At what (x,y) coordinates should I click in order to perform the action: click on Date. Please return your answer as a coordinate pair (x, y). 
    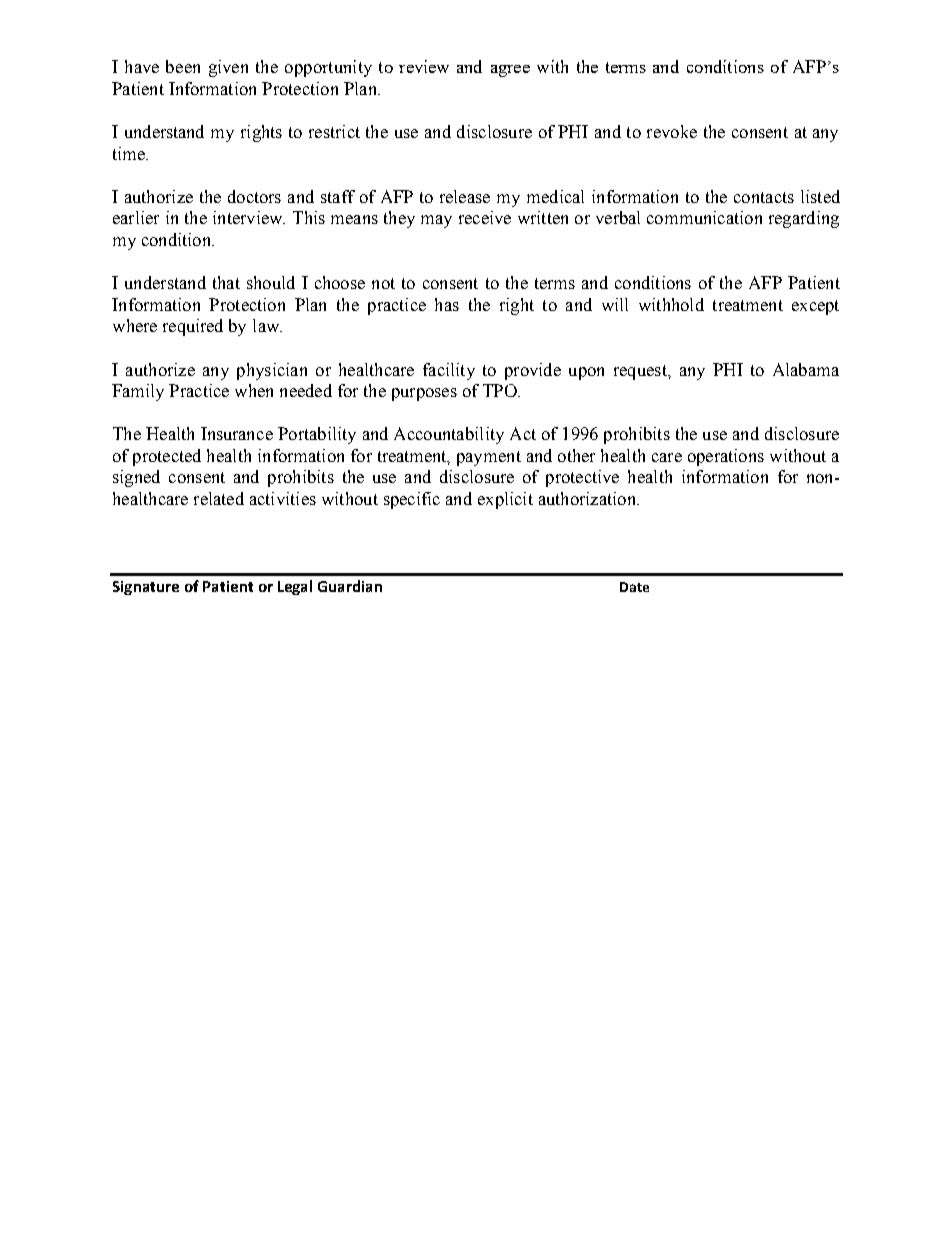
    Looking at the image, I should click on (634, 587).
